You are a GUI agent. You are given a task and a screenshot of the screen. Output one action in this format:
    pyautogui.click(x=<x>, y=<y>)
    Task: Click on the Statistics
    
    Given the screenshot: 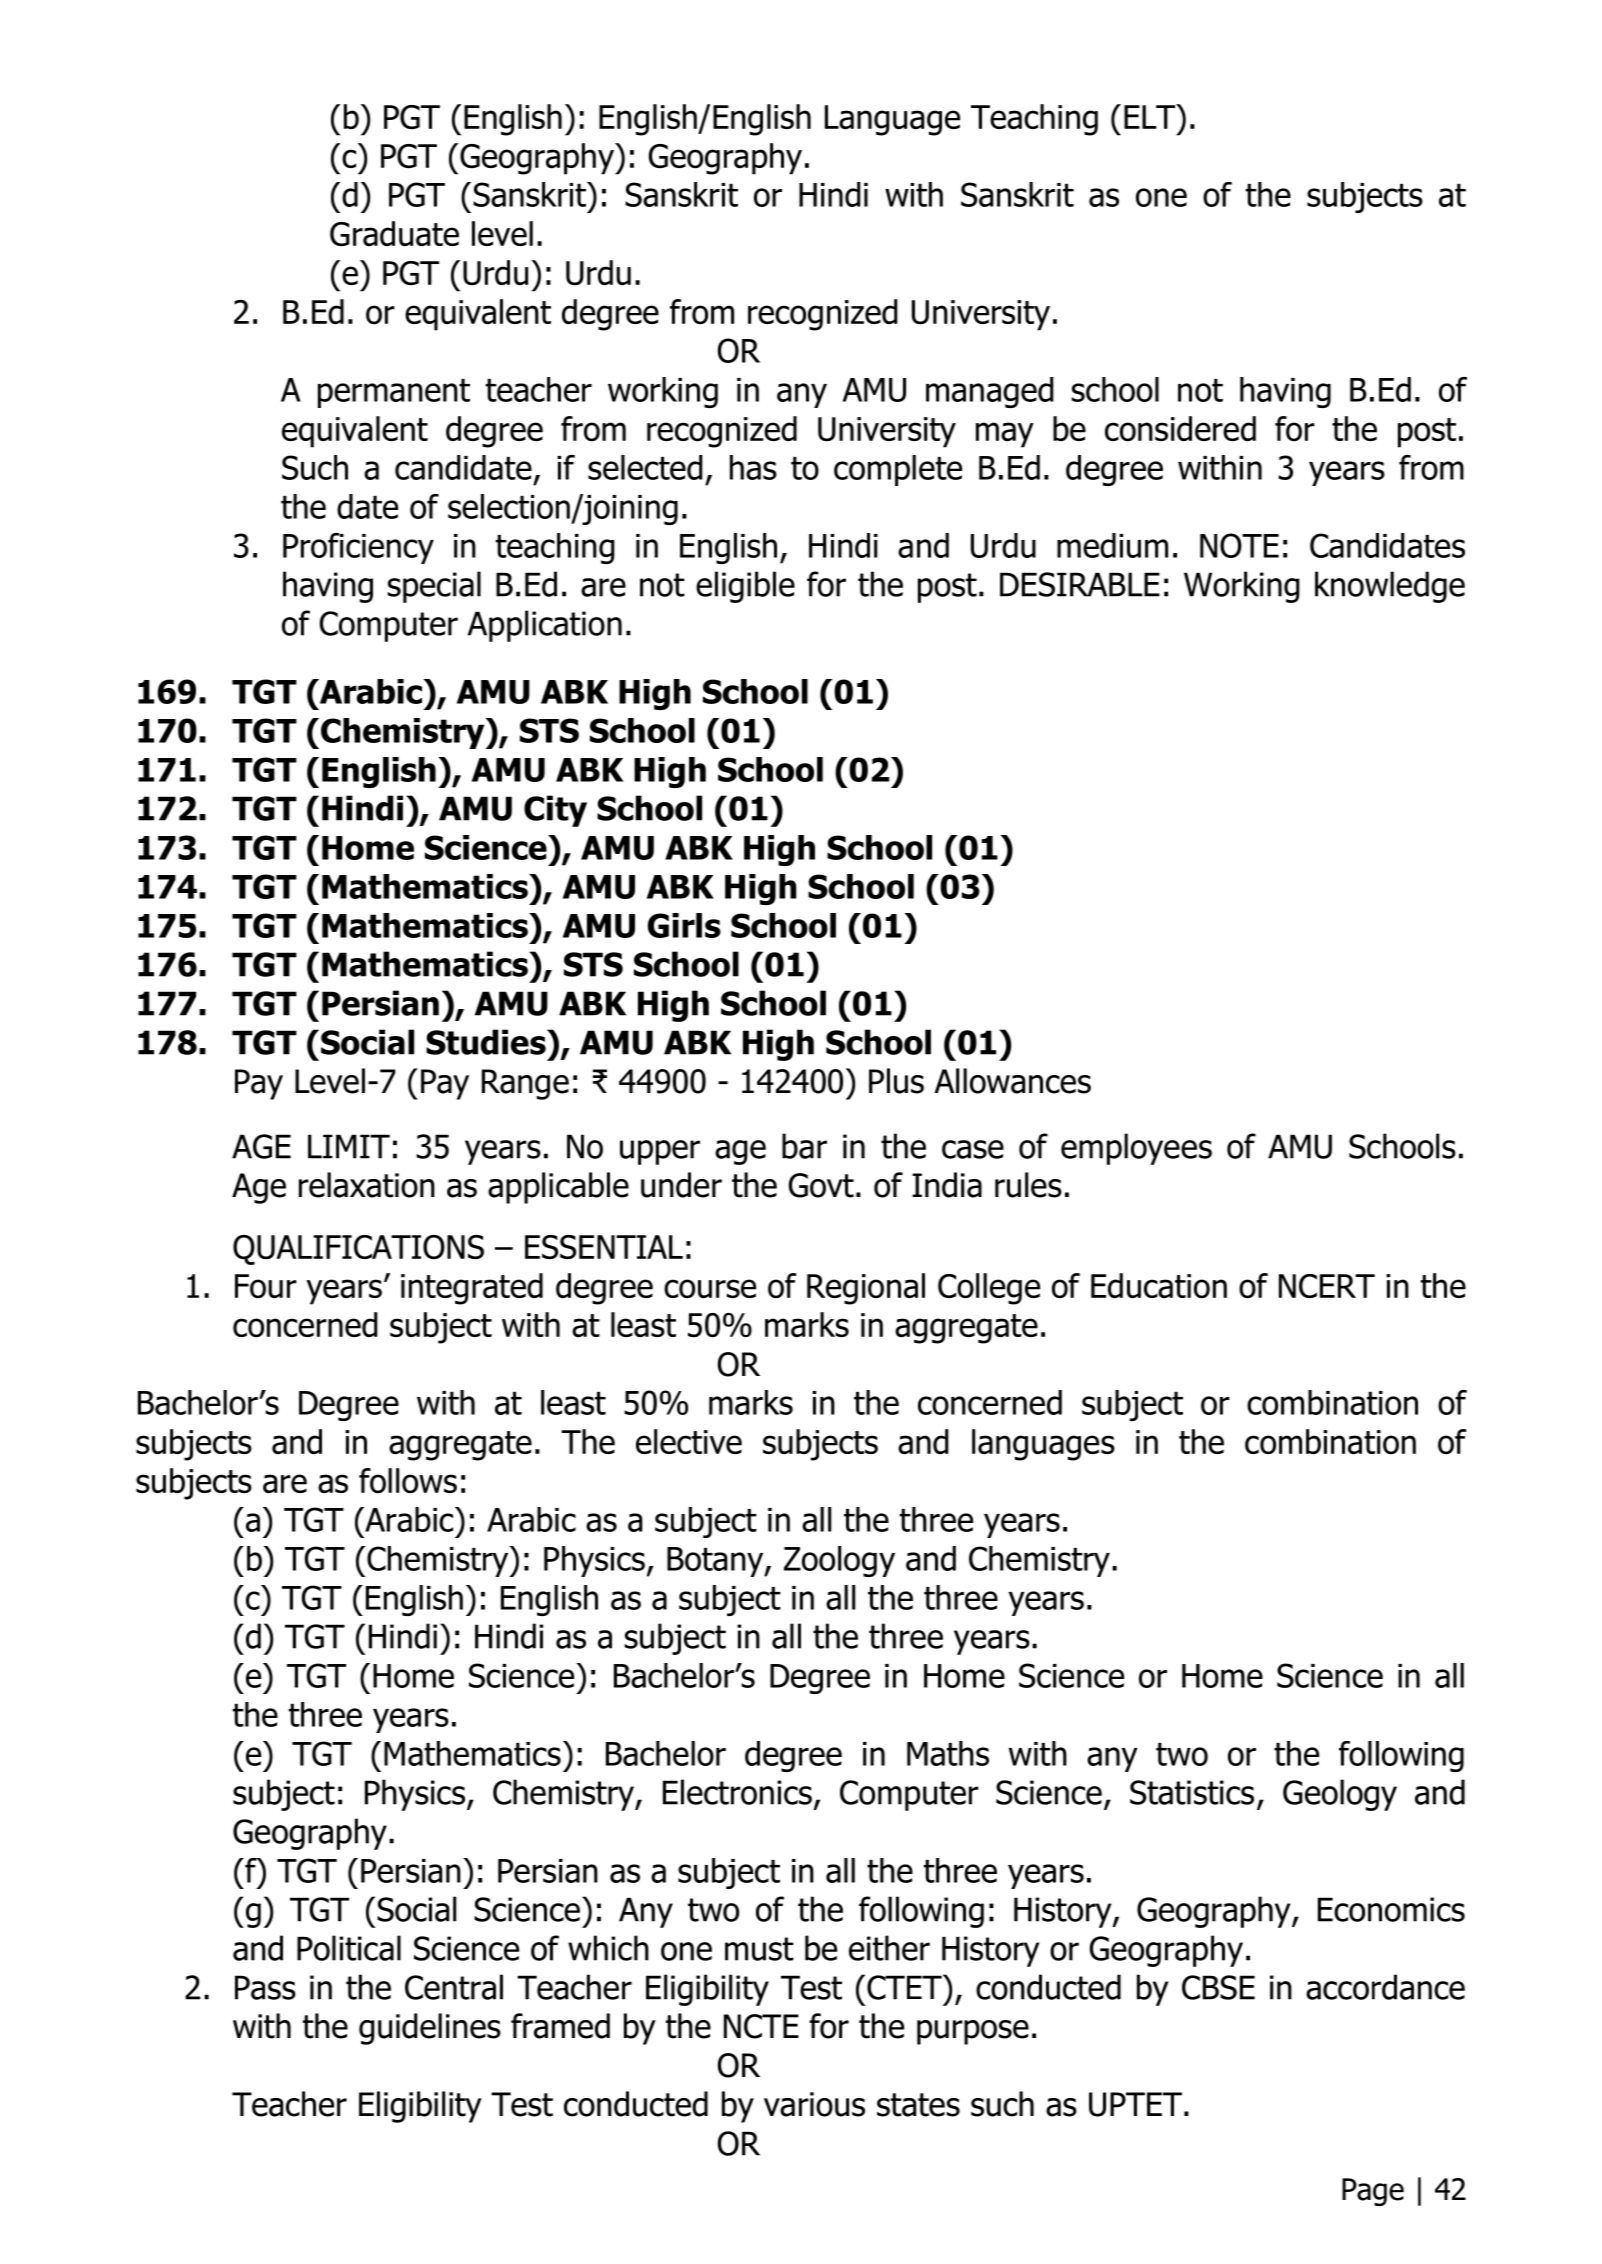 What is the action you would take?
    pyautogui.click(x=1192, y=1792)
